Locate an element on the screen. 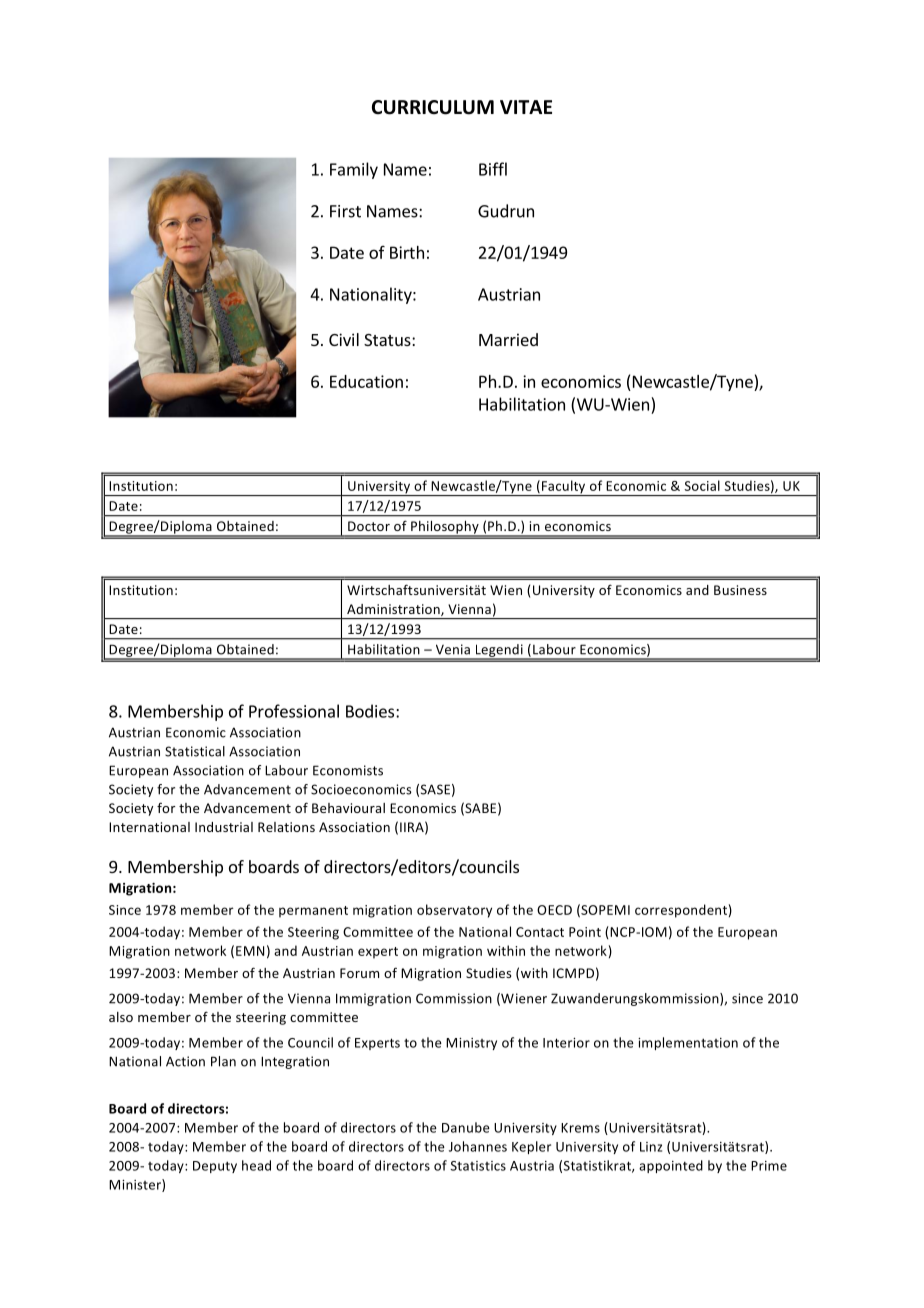 The width and height of the screenshot is (924, 1308). OECD is located at coordinates (554, 910).
